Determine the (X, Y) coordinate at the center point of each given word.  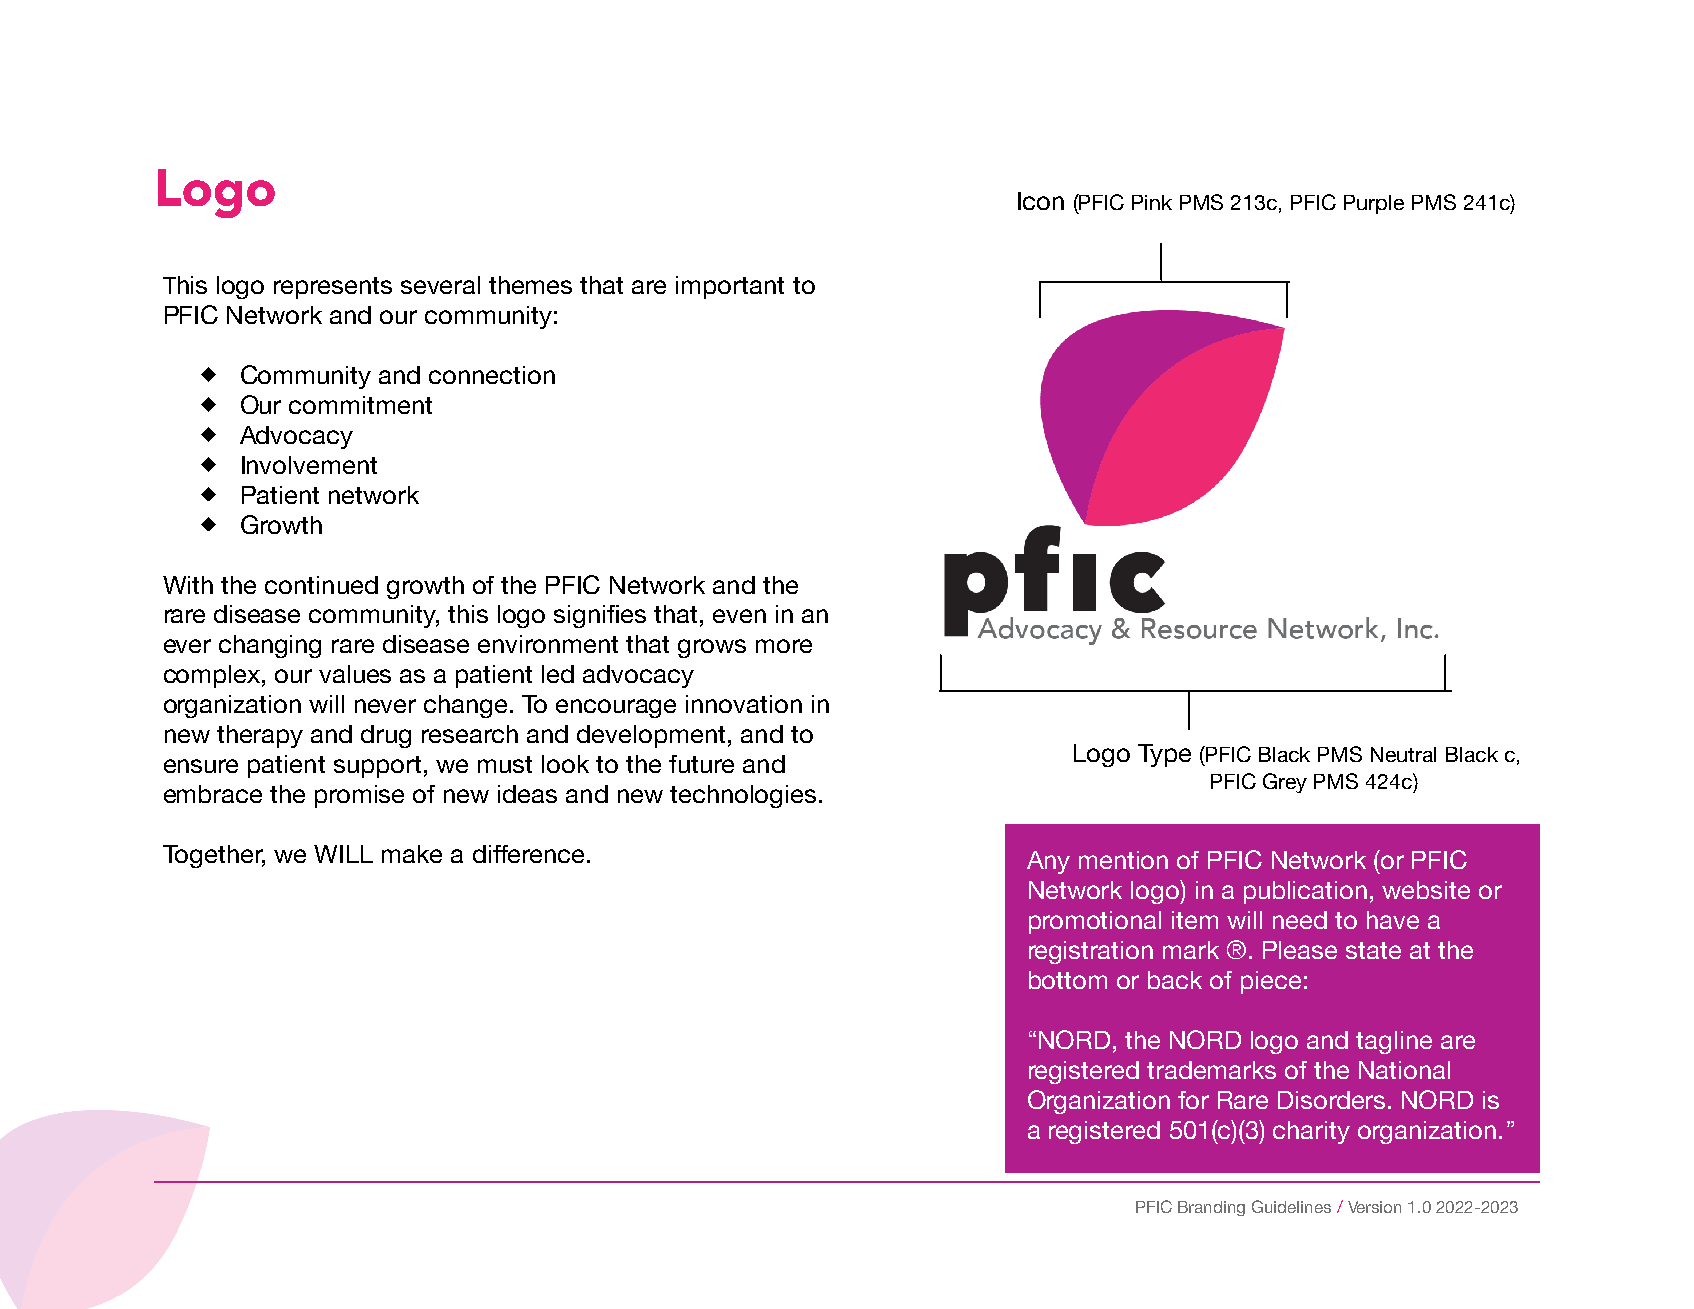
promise (359, 796)
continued (321, 585)
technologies (743, 796)
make (412, 854)
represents (333, 288)
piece (1271, 982)
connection (492, 375)
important (730, 287)
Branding (1211, 1208)
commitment (360, 405)
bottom (1068, 980)
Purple (1374, 204)
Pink (1152, 202)
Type (1164, 755)
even (739, 616)
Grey (1285, 783)
